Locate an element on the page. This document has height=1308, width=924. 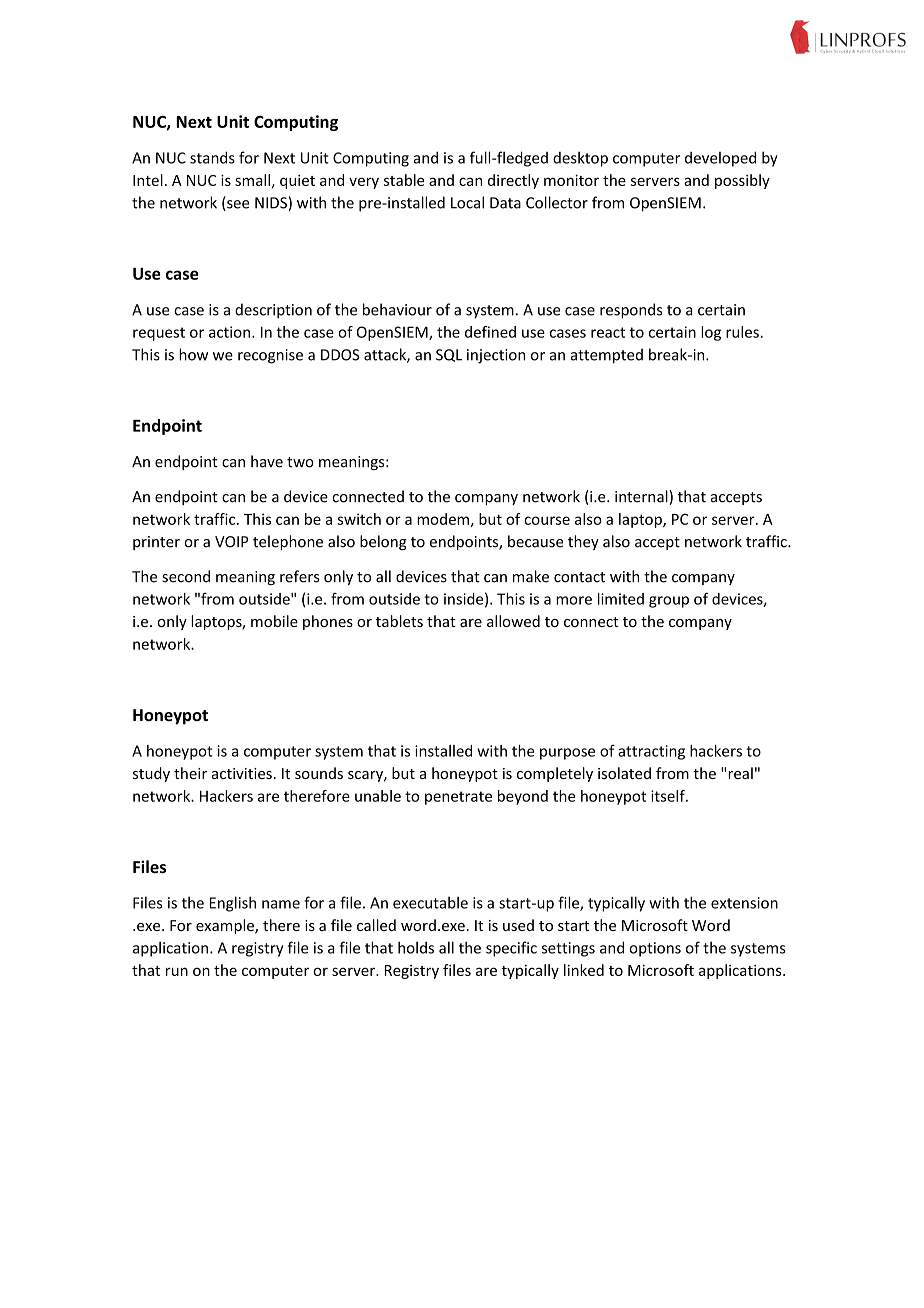
example is located at coordinates (226, 926).
